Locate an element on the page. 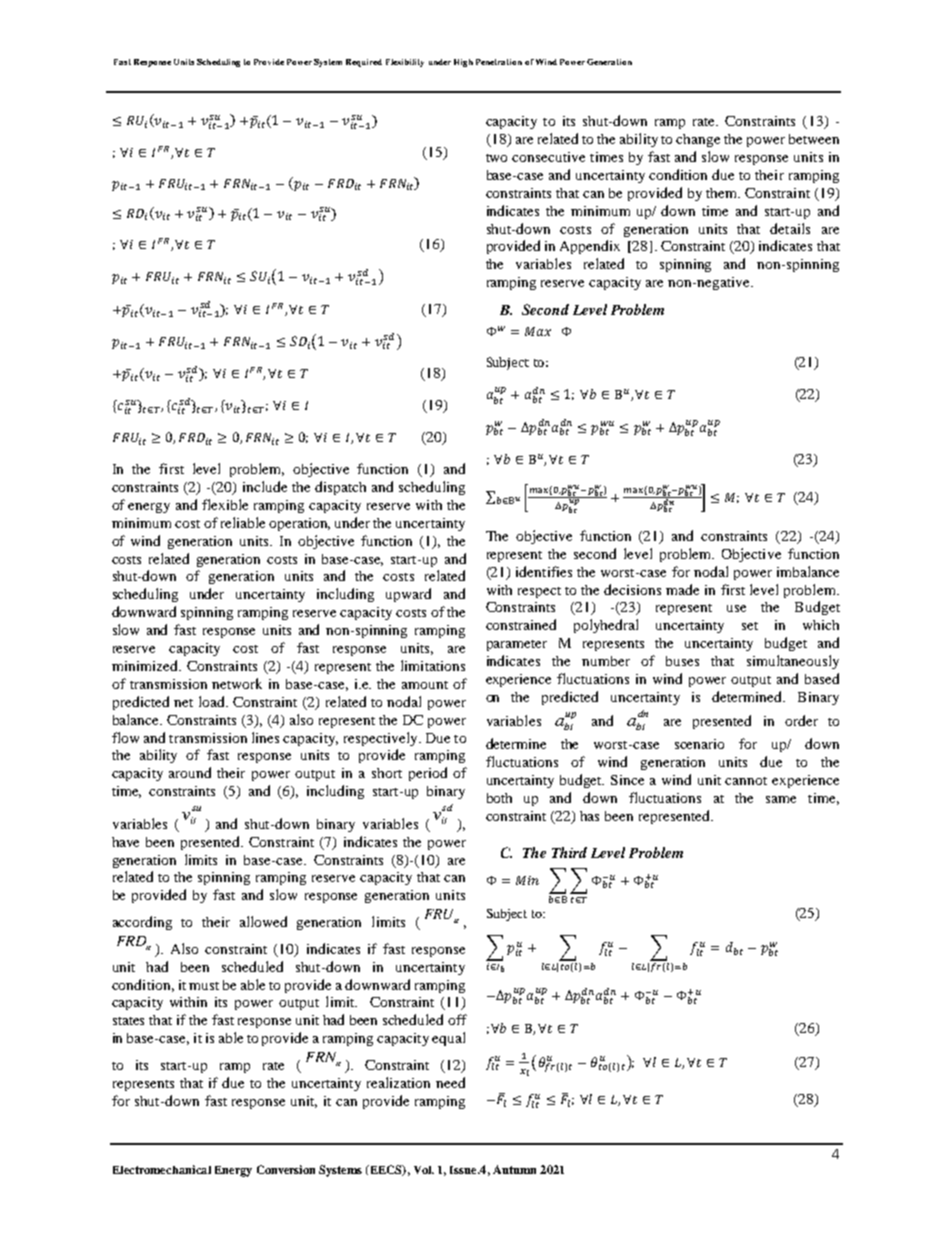 Image resolution: width=952 pixels, height=1233 pixels. High is located at coordinates (463, 63).
